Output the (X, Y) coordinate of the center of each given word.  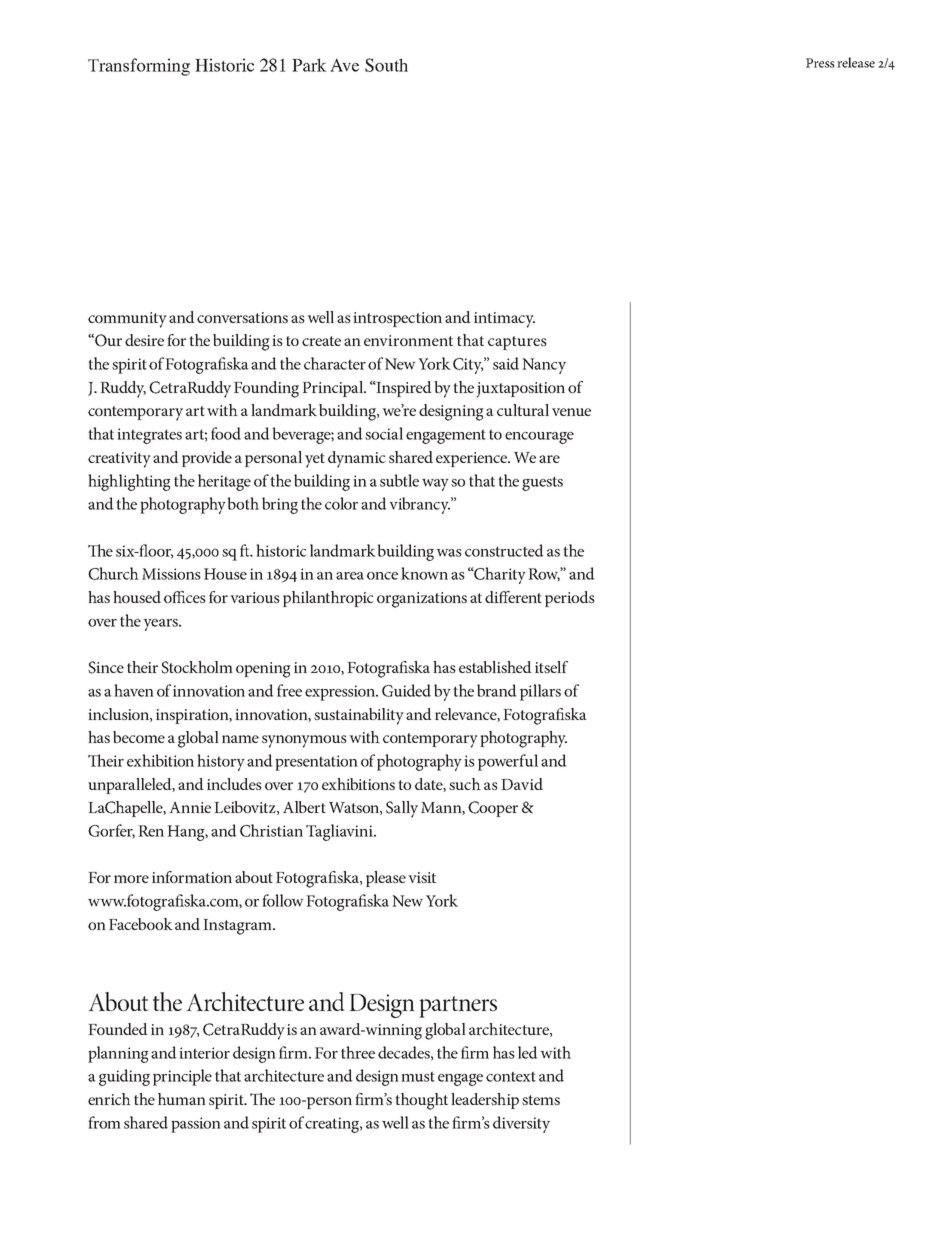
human (182, 1099)
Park (309, 65)
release (856, 62)
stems (541, 1100)
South (386, 65)
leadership (485, 1101)
